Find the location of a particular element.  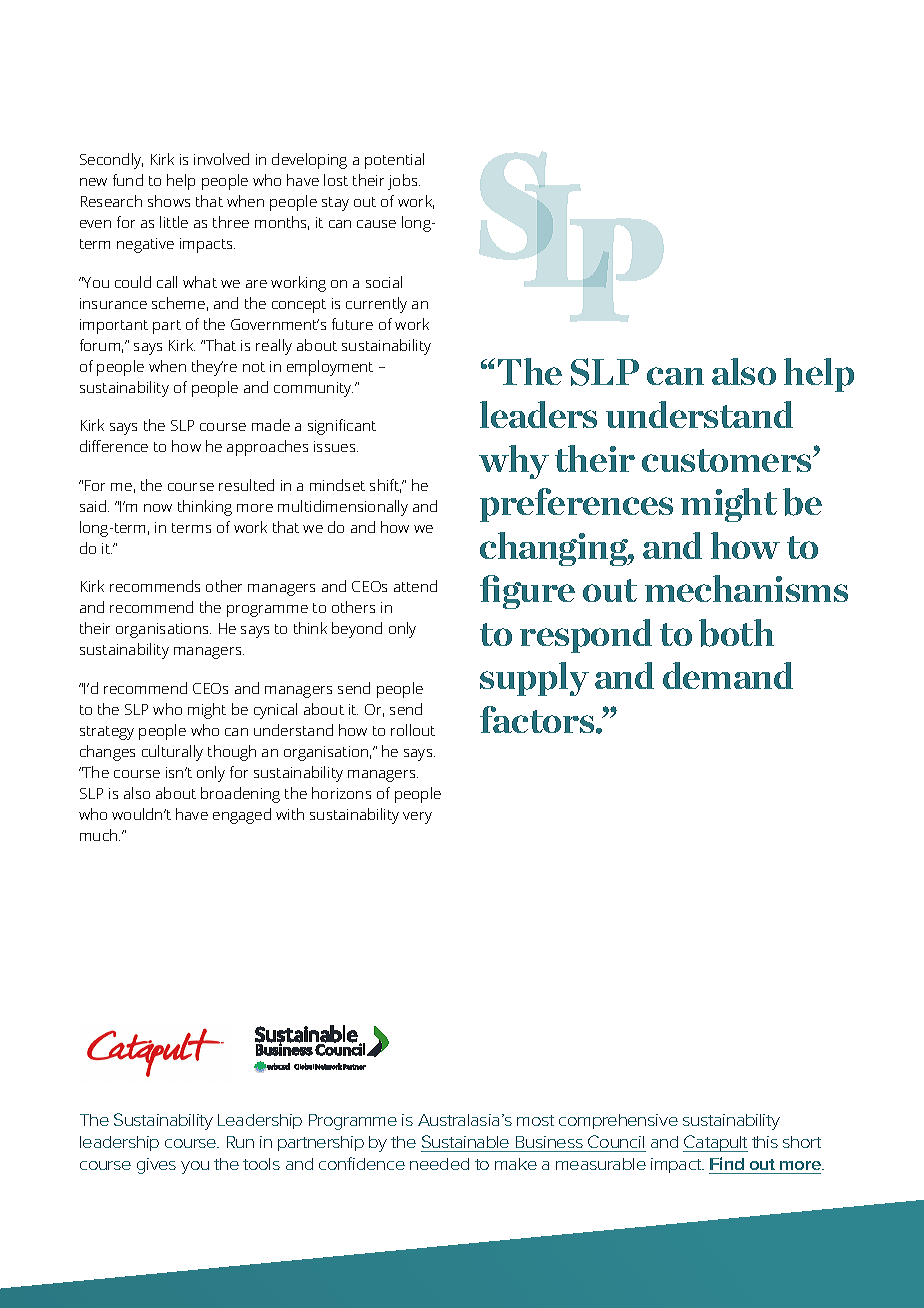

potential is located at coordinates (394, 161).
